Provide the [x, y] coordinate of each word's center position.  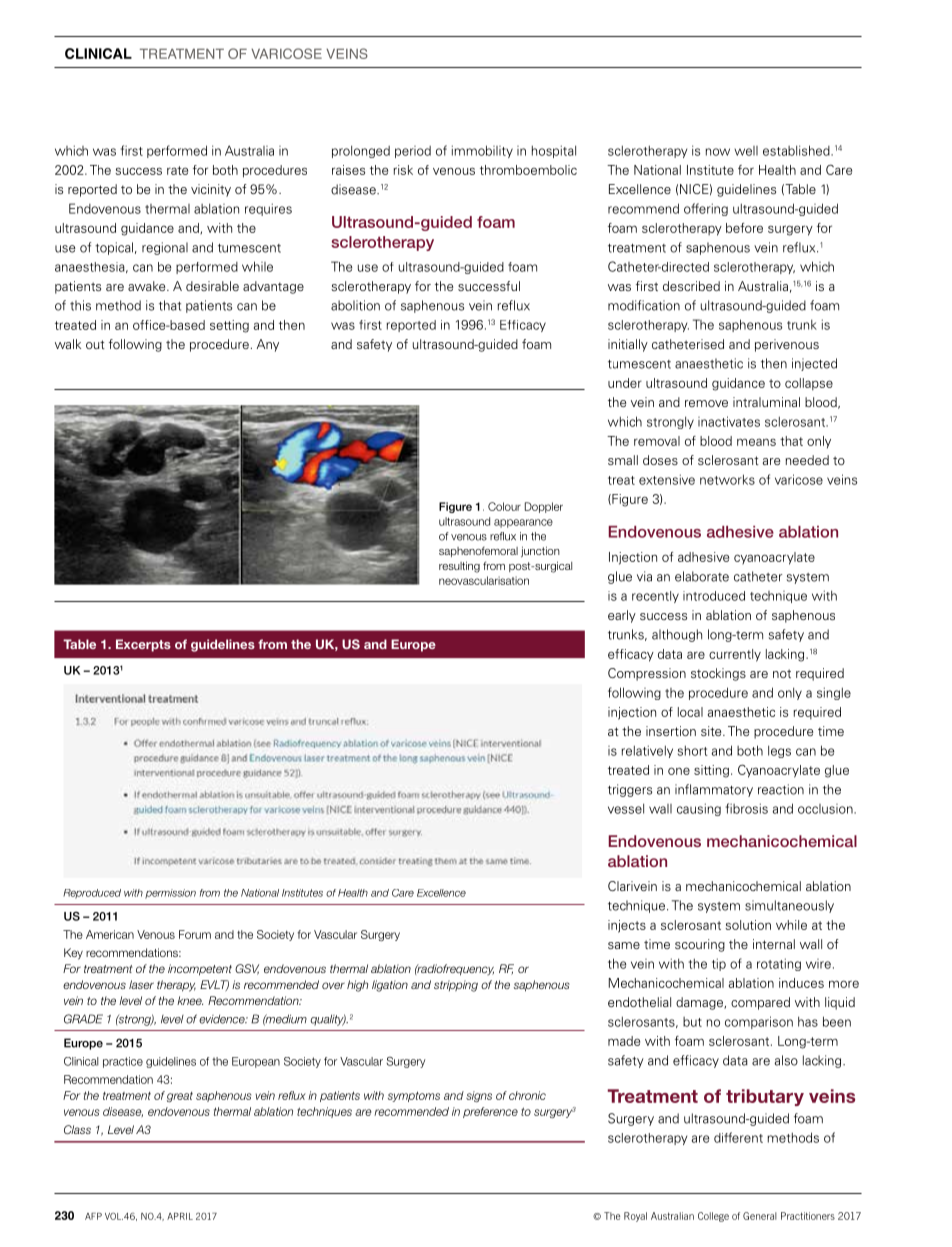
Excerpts [143, 645]
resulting [459, 567]
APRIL [180, 1216]
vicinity [211, 190]
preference [490, 1112]
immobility [482, 151]
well [746, 151]
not [782, 673]
